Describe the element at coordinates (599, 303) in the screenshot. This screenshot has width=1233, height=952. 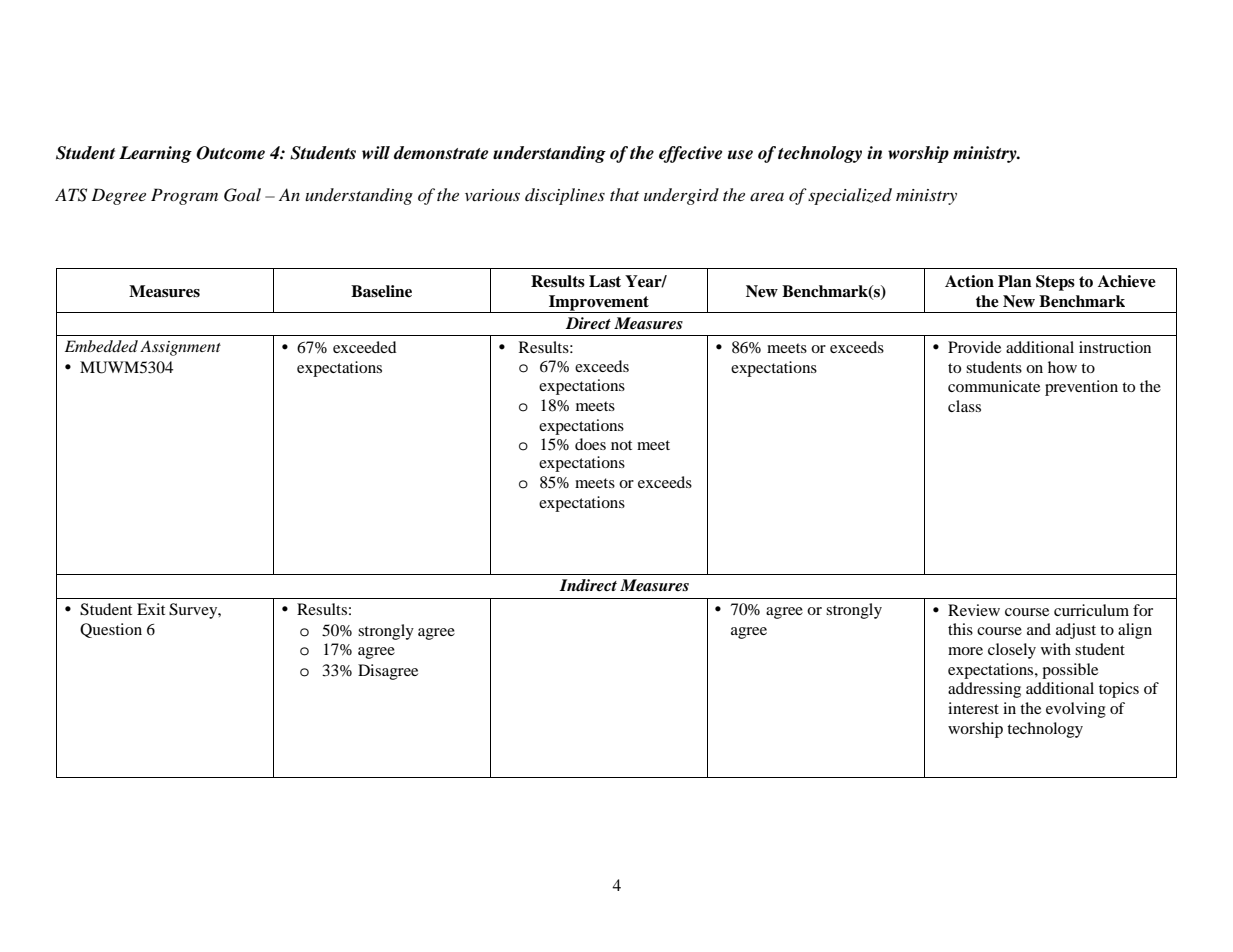
I see `Improvement` at that location.
